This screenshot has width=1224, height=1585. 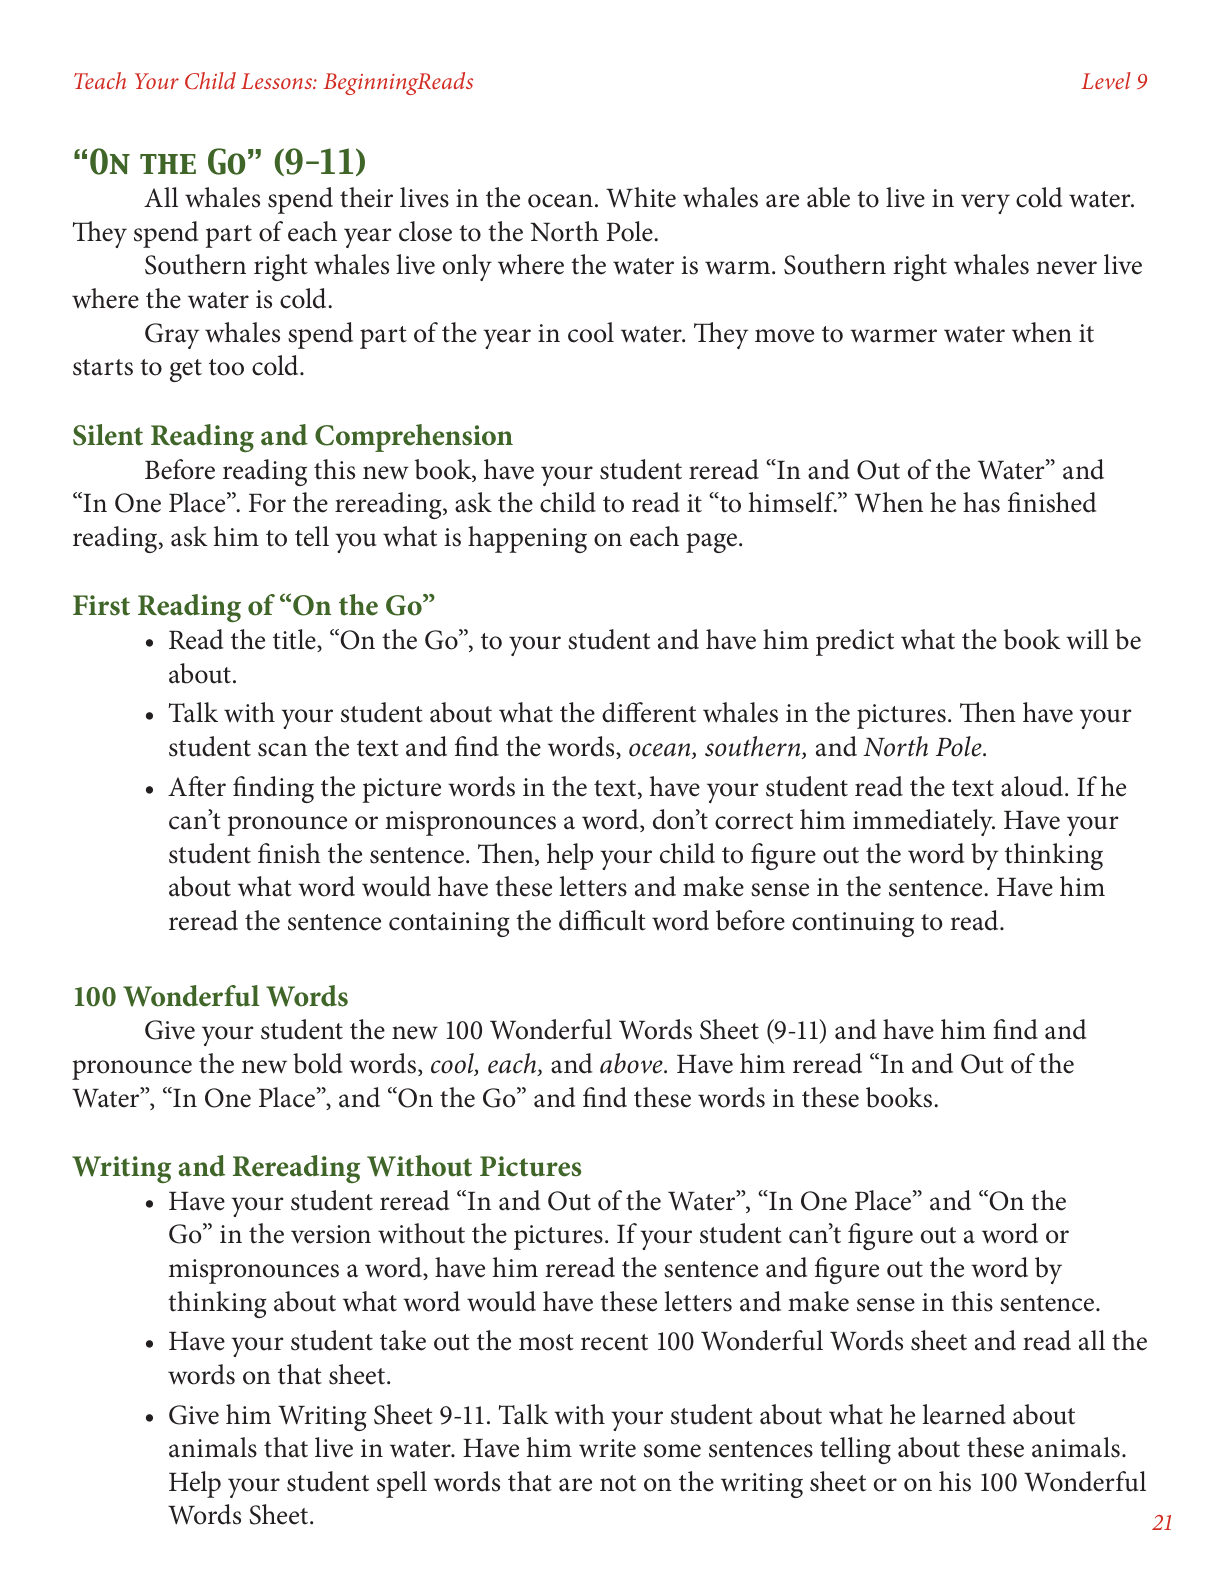 I want to click on write, so click(x=607, y=1448).
